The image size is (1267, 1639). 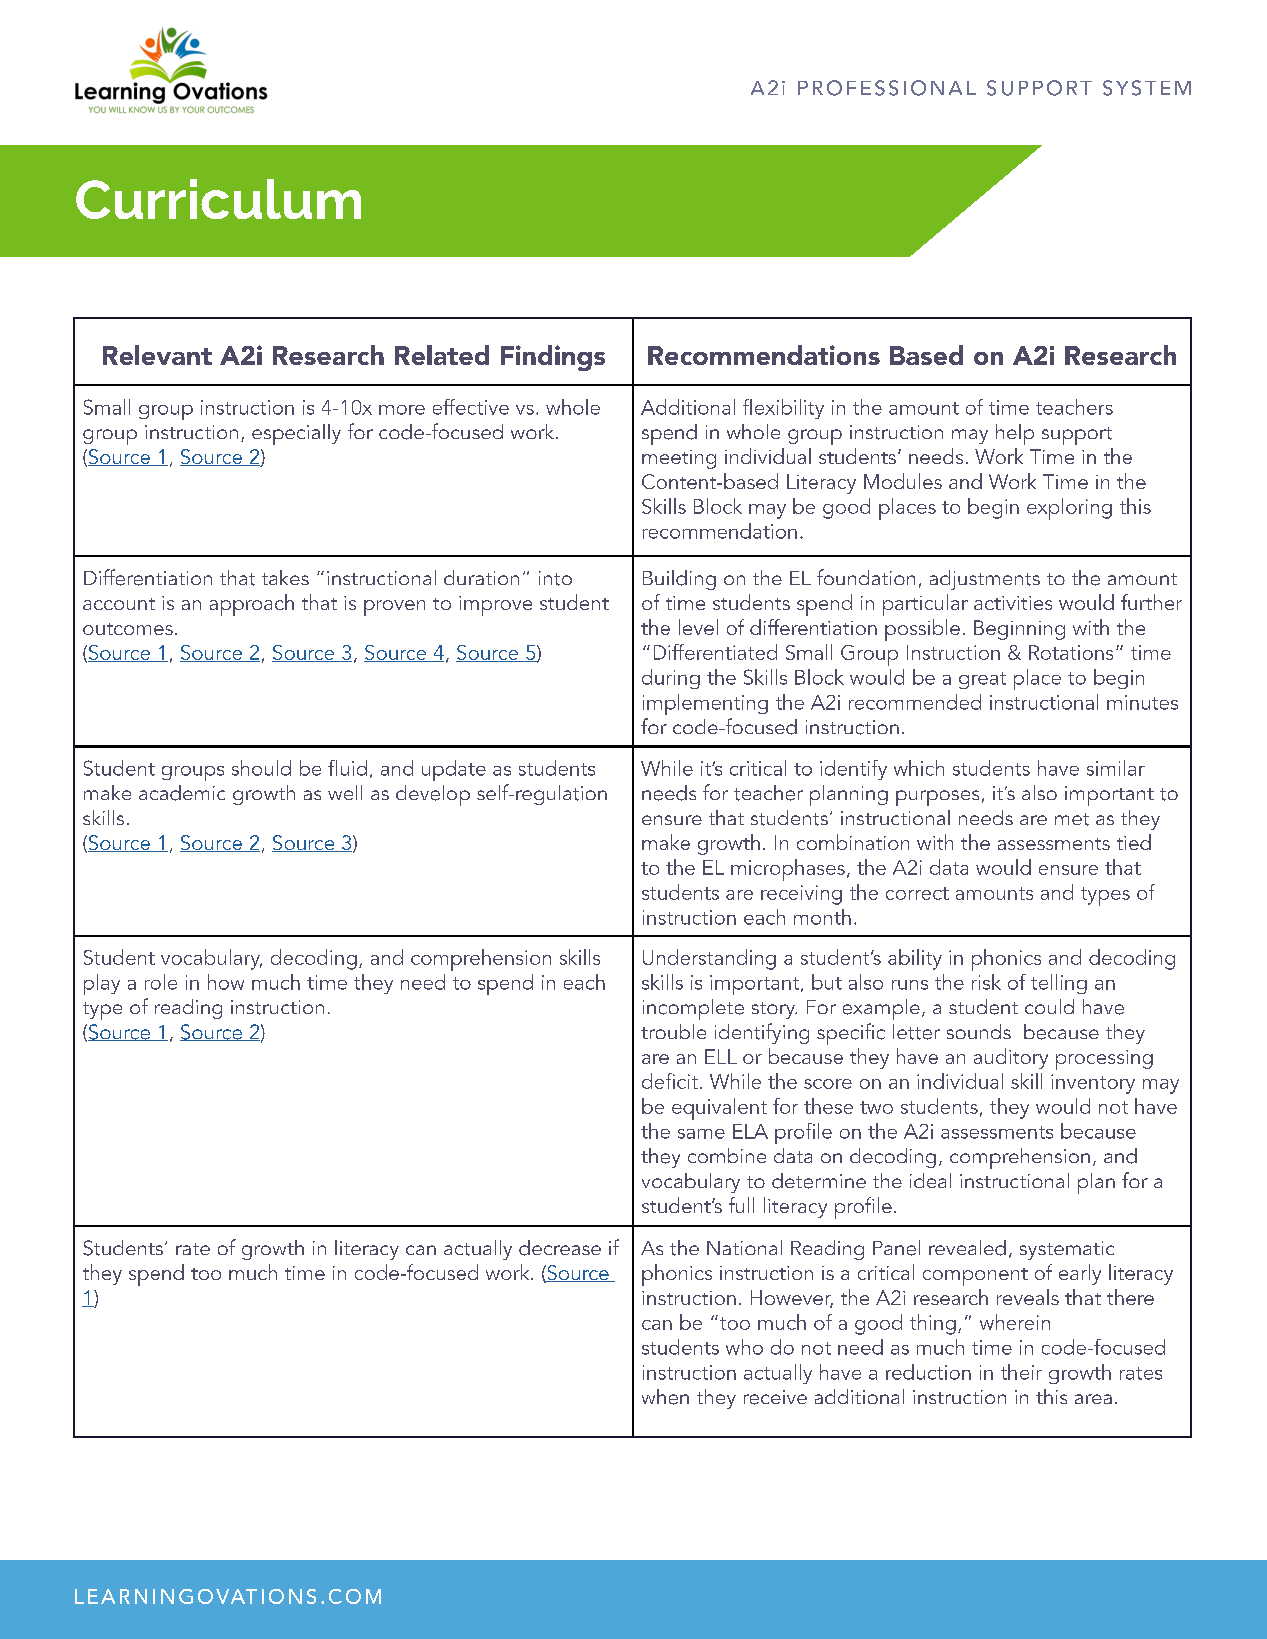 What do you see at coordinates (161, 982) in the page?
I see `role` at bounding box center [161, 982].
